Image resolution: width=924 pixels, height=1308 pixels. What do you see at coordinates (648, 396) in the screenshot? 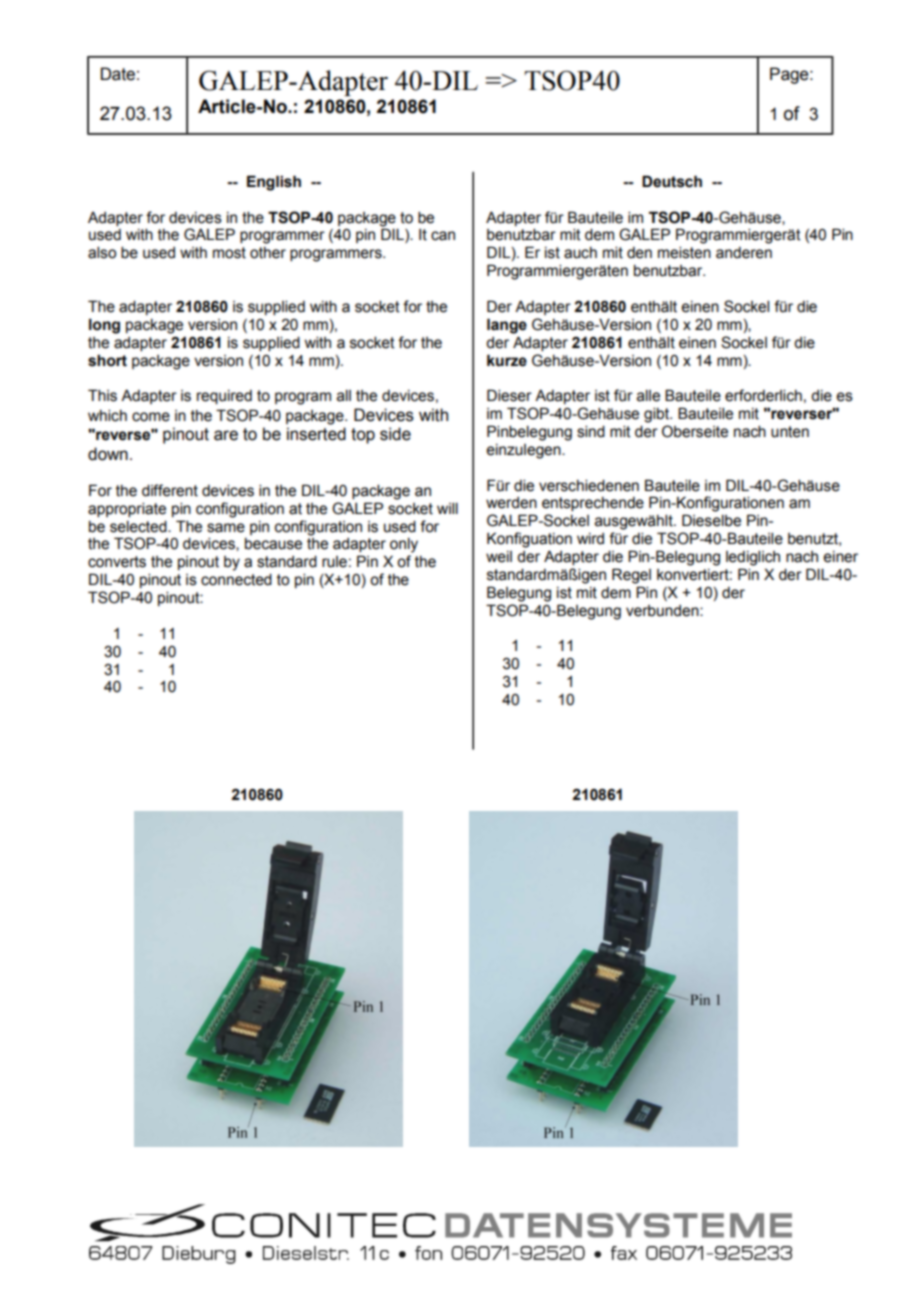
I see `alle` at bounding box center [648, 396].
